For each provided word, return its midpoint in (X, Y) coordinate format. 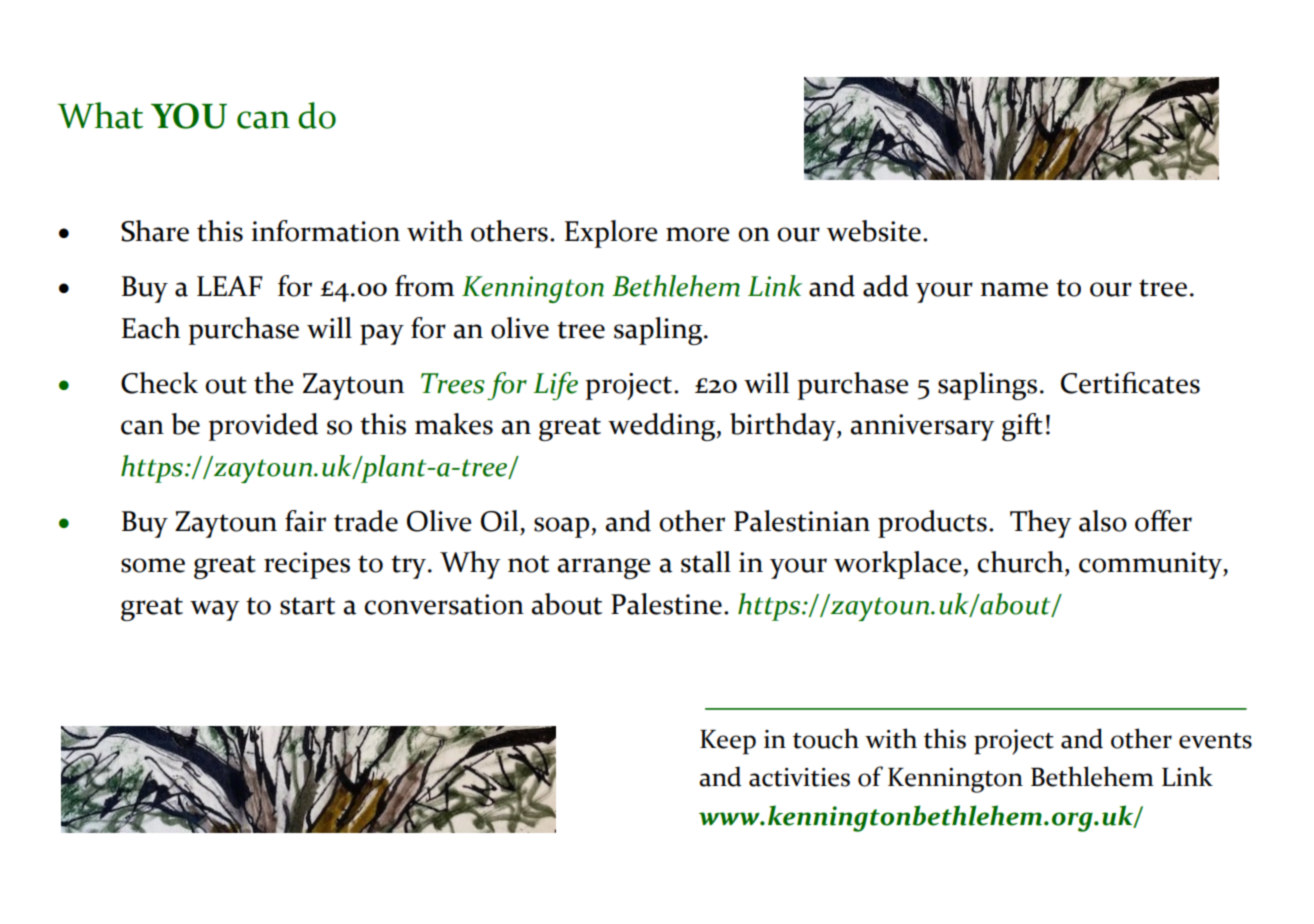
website (874, 231)
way (215, 610)
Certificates (1130, 383)
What (100, 115)
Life (555, 386)
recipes (307, 565)
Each (151, 328)
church (1021, 562)
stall (706, 562)
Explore (611, 234)
